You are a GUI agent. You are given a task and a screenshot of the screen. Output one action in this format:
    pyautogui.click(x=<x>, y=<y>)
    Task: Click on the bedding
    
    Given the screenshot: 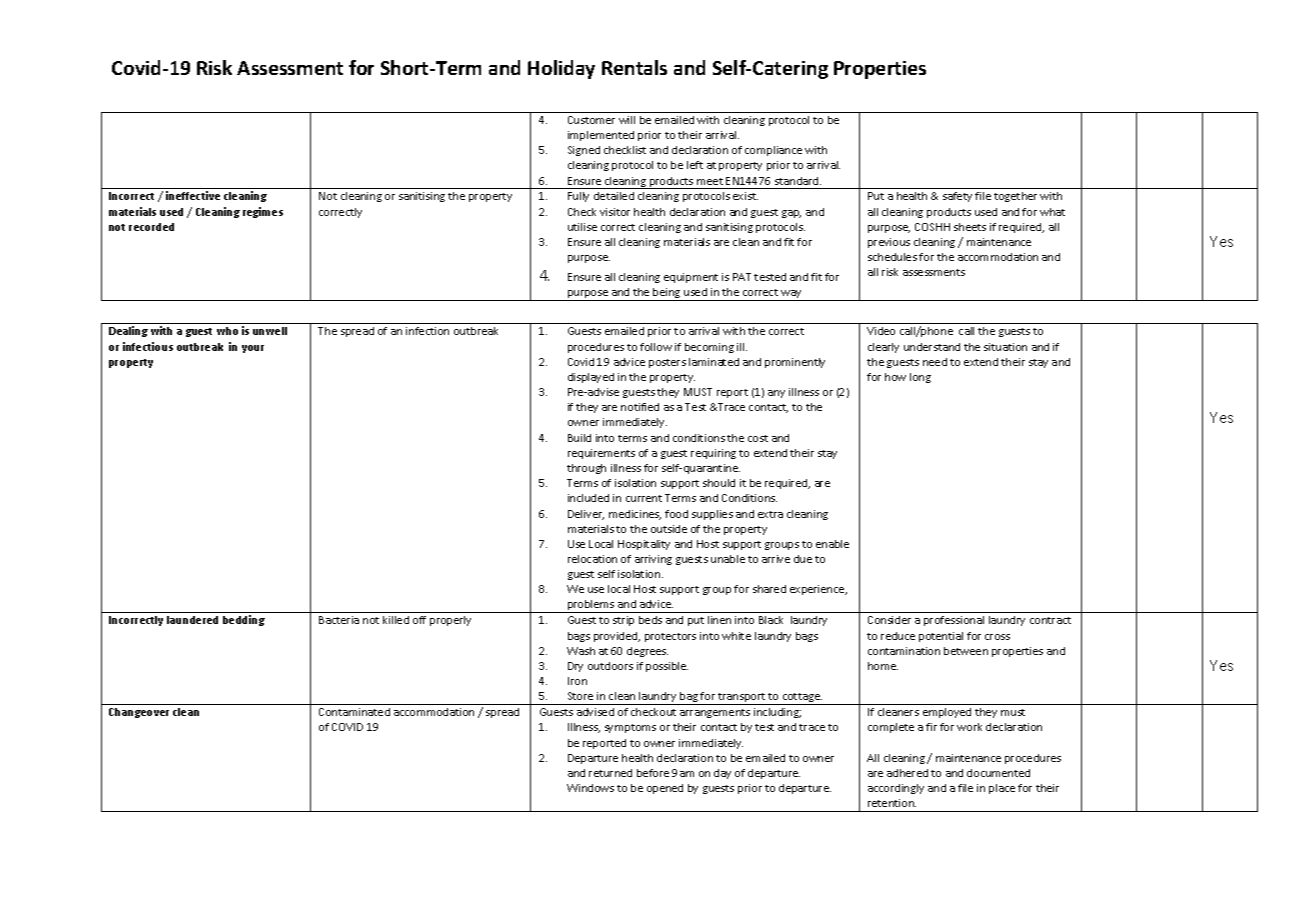 What is the action you would take?
    pyautogui.click(x=244, y=620)
